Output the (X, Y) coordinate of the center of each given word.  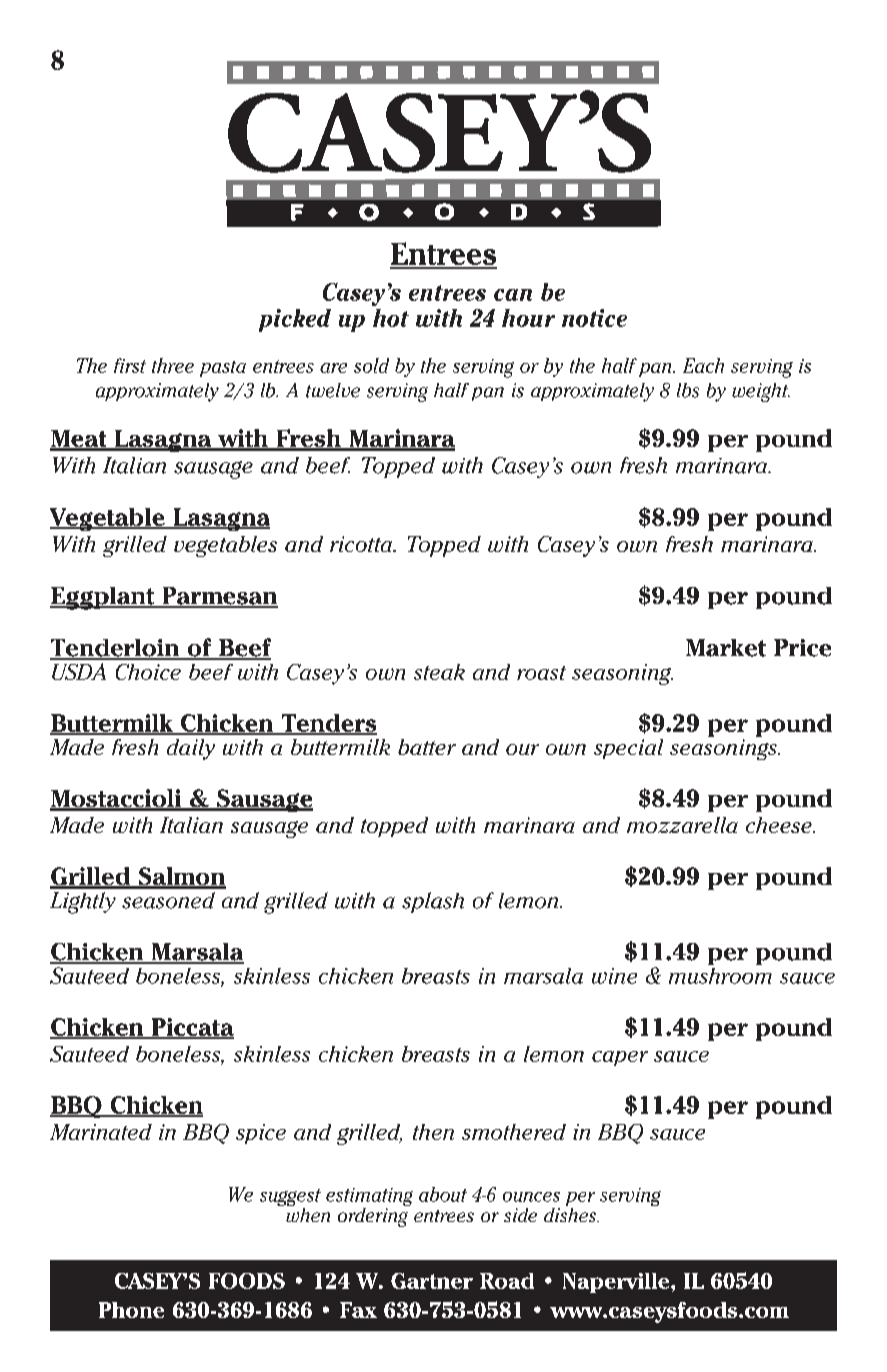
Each (703, 365)
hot (391, 318)
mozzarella (682, 825)
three (173, 365)
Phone (131, 1310)
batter (427, 747)
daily (191, 749)
